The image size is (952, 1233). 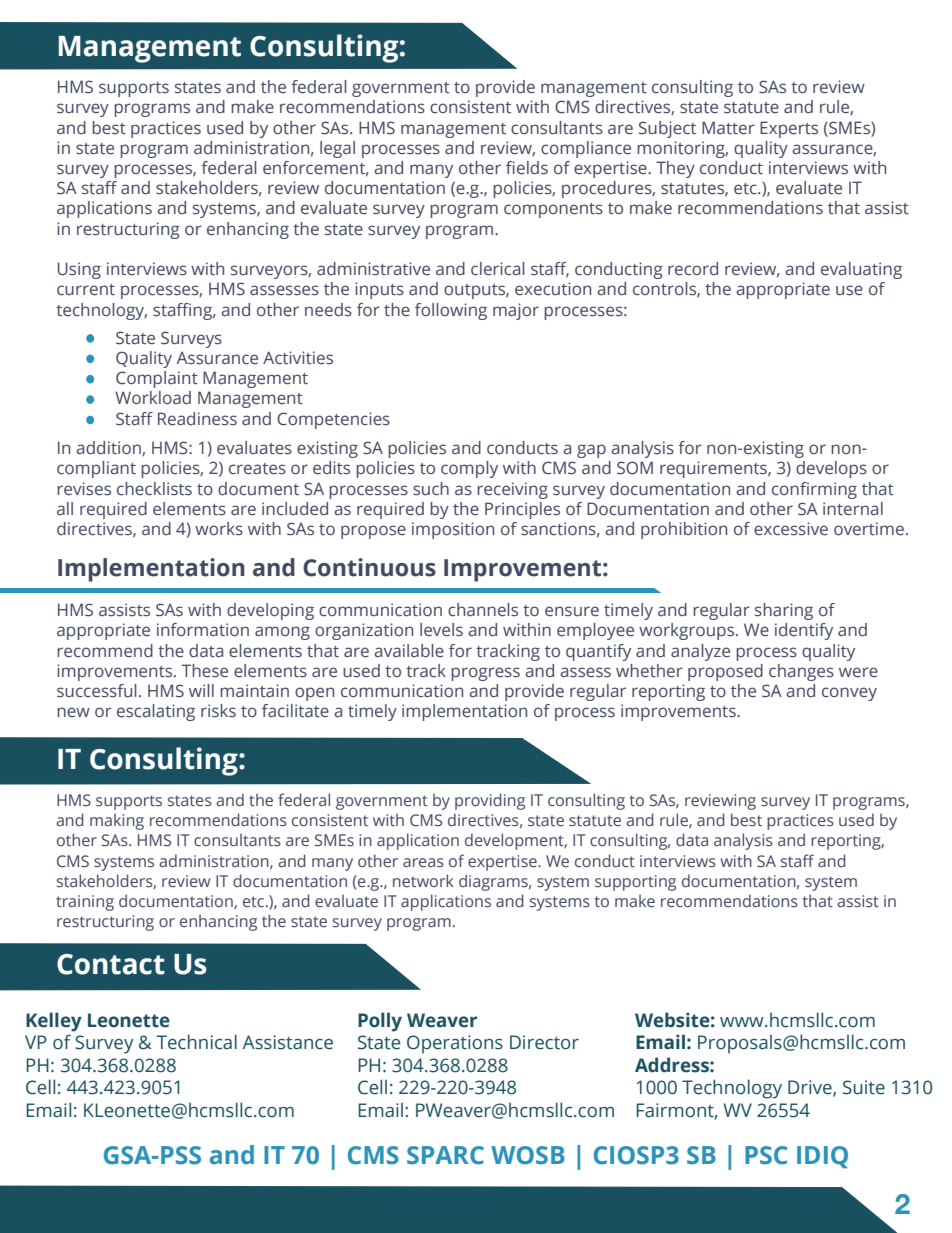 What do you see at coordinates (445, 1155) in the screenshot?
I see `SPARC` at bounding box center [445, 1155].
